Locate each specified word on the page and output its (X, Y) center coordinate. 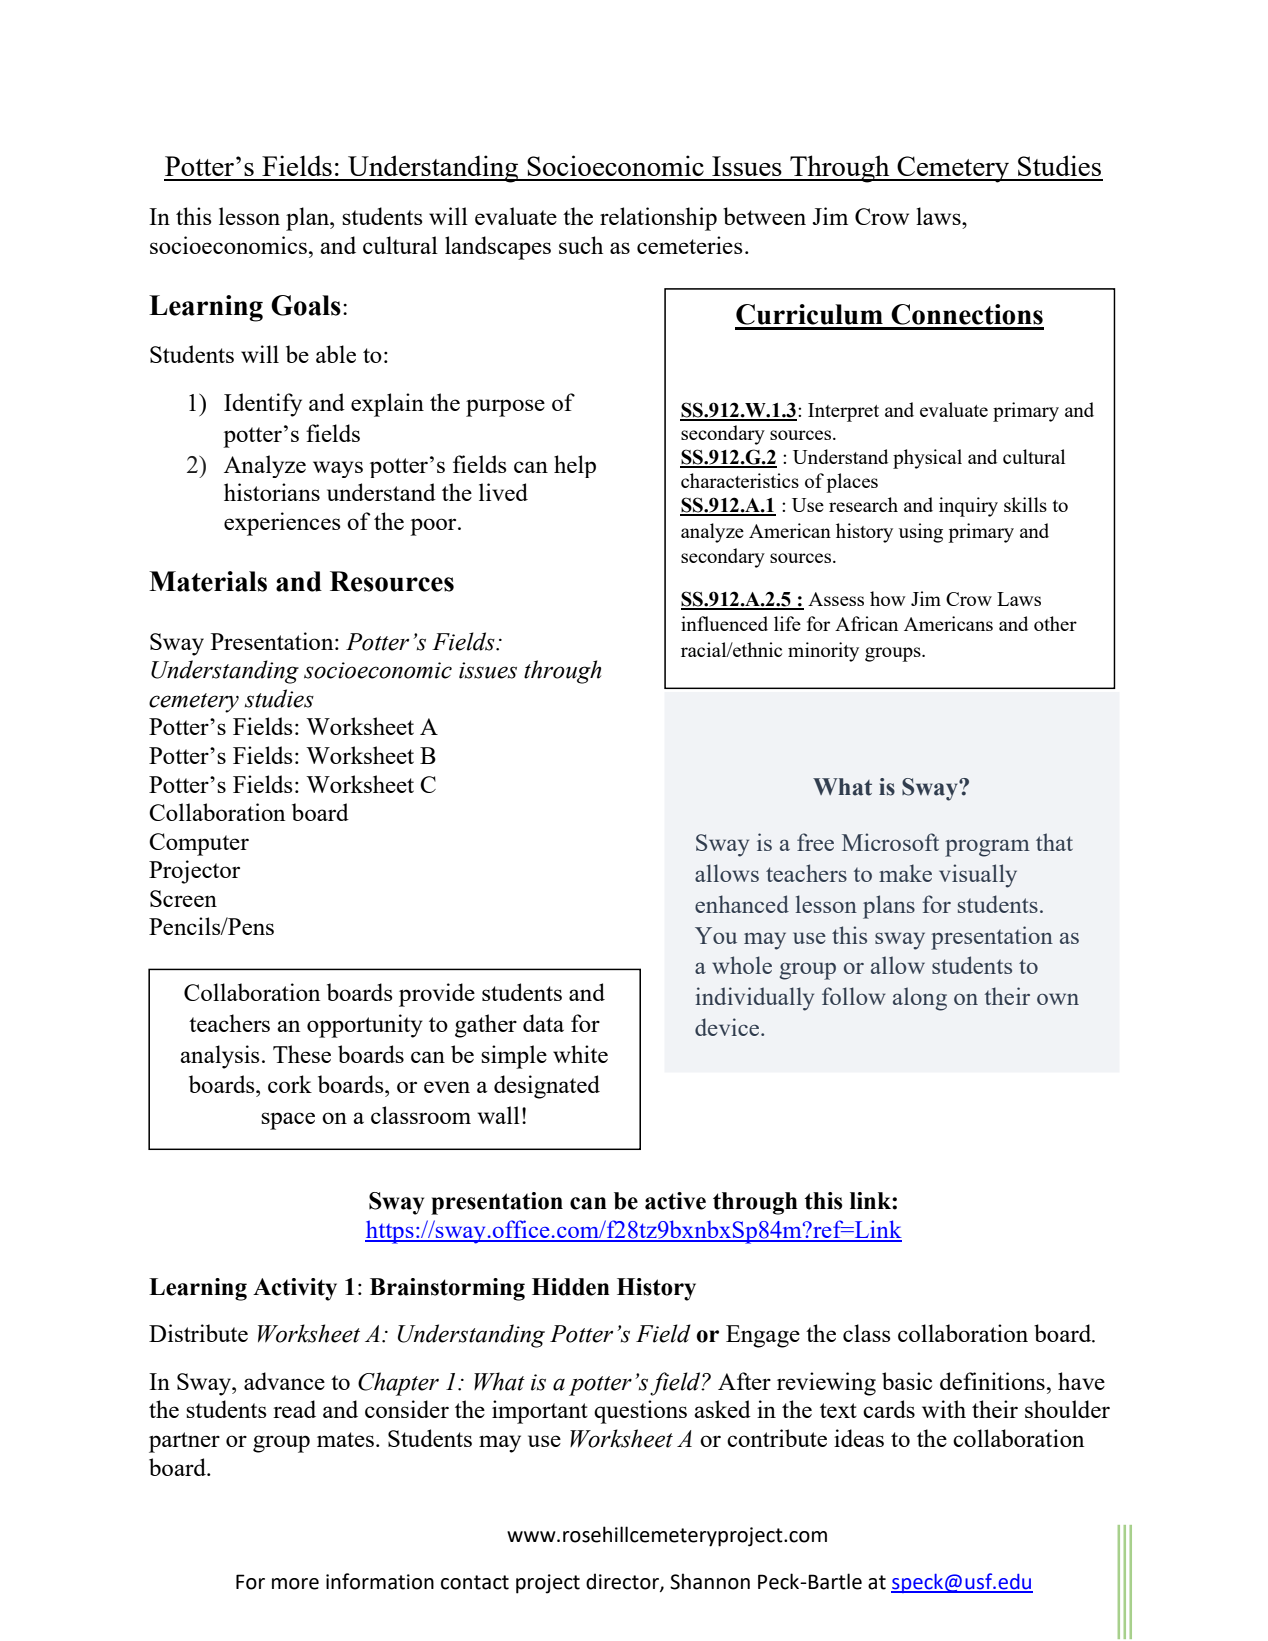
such (581, 245)
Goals (306, 305)
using (921, 533)
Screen (183, 898)
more (295, 1584)
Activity (295, 1289)
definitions (992, 1381)
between (764, 216)
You (716, 935)
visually (978, 876)
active (675, 1201)
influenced (724, 623)
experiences (282, 524)
